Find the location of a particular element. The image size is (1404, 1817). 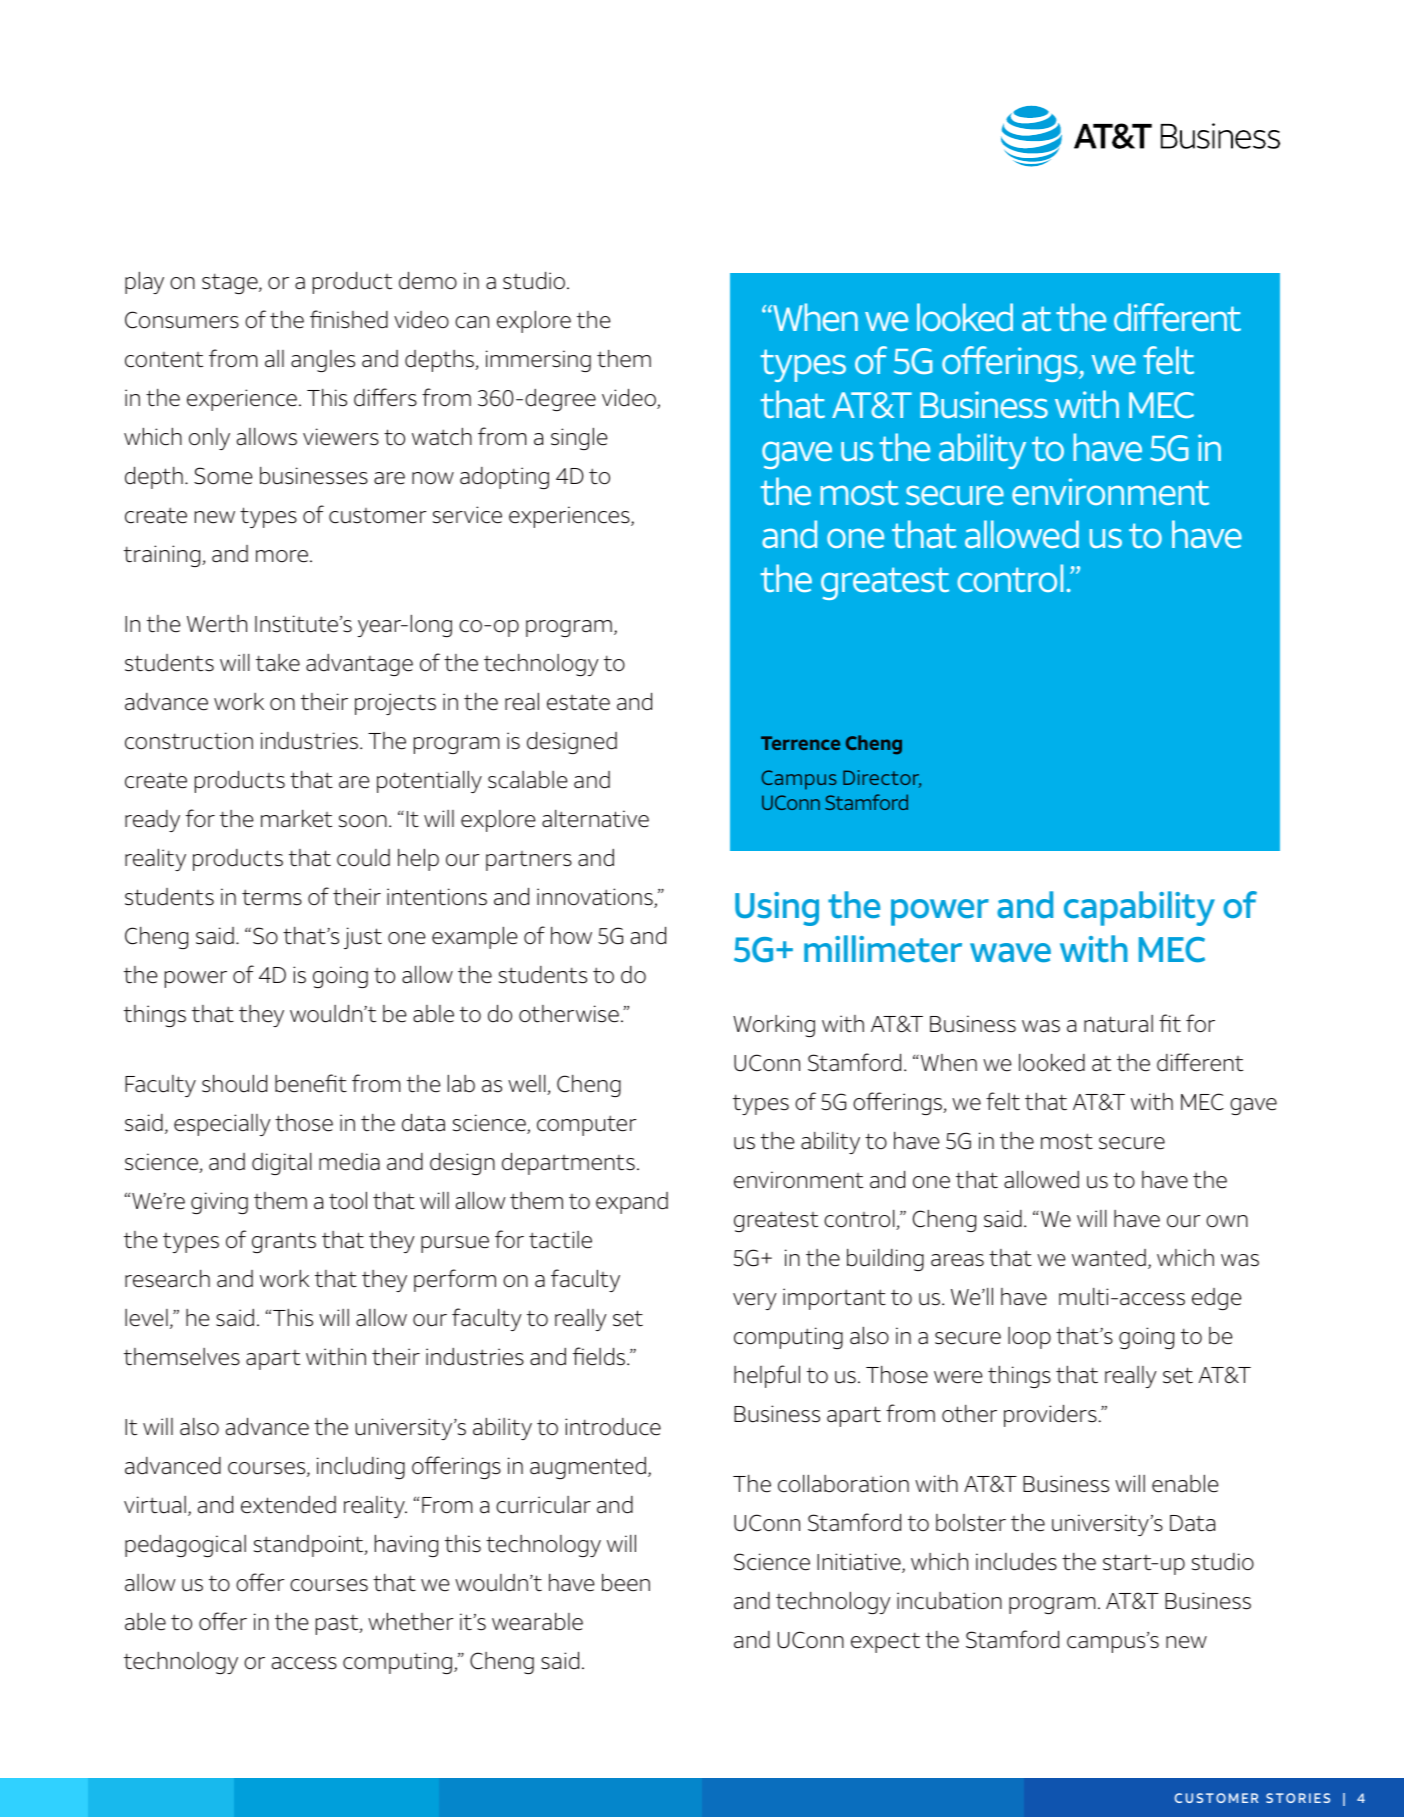

including is located at coordinates (361, 1468).
